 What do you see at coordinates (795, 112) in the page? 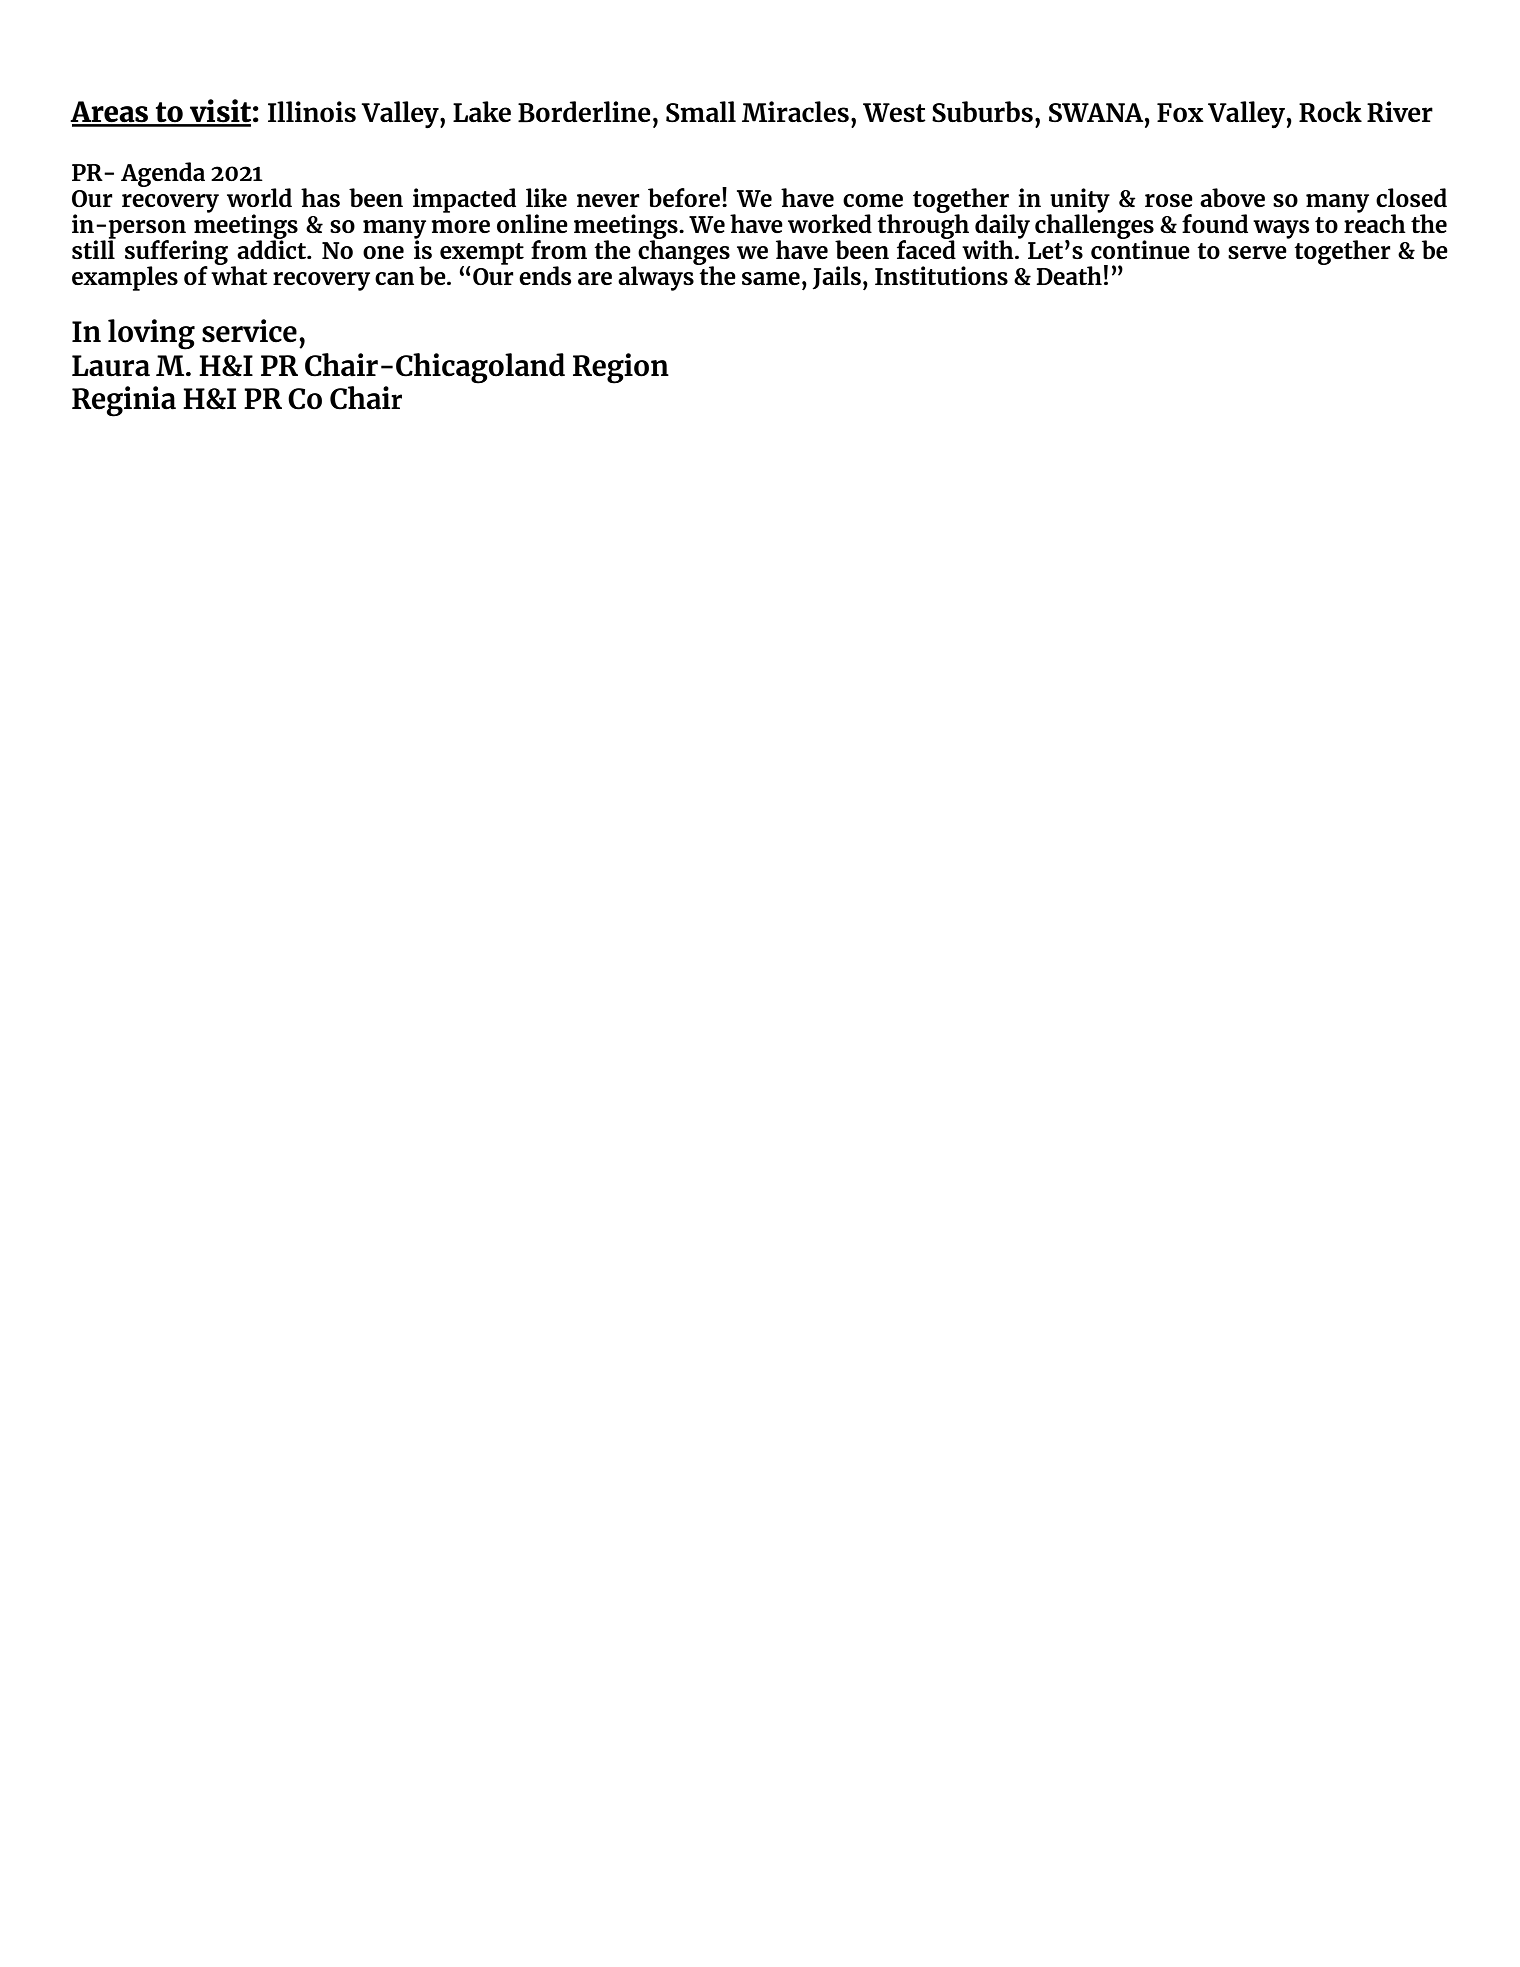
I see `Miracles` at bounding box center [795, 112].
